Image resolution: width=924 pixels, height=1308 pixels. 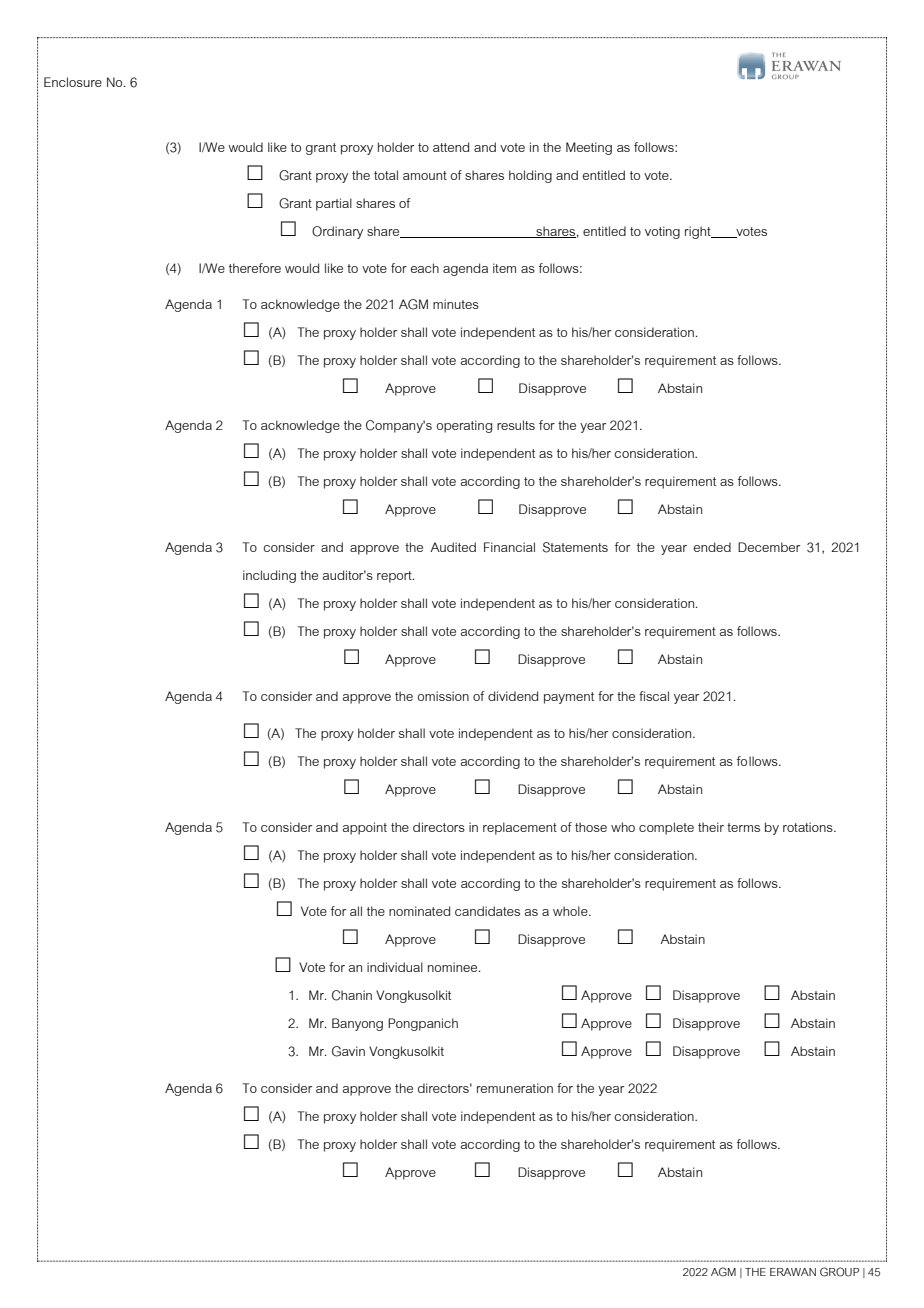 What do you see at coordinates (515, 1088) in the screenshot?
I see `remuneration` at bounding box center [515, 1088].
